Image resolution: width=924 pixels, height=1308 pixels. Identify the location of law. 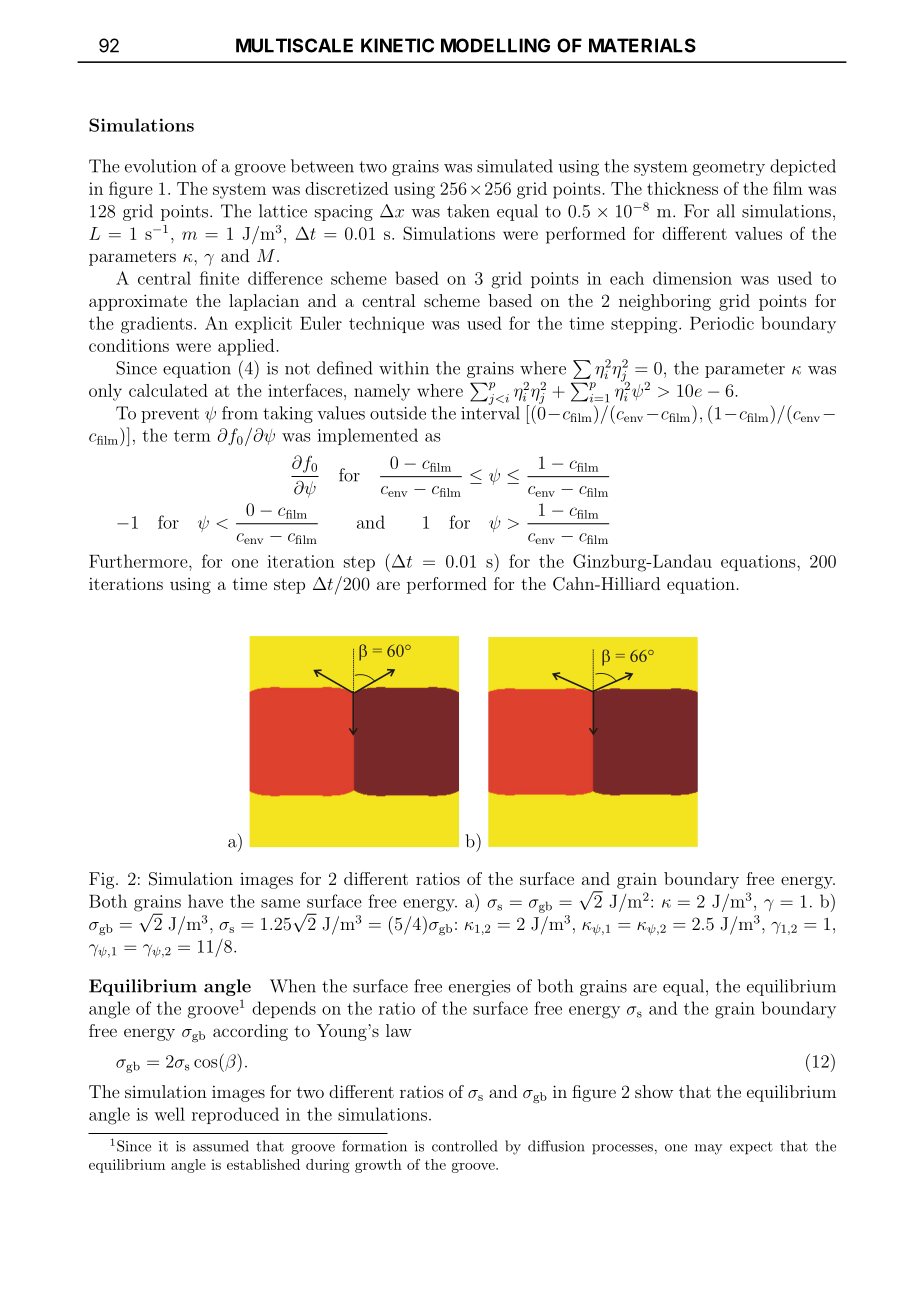
(399, 1030).
